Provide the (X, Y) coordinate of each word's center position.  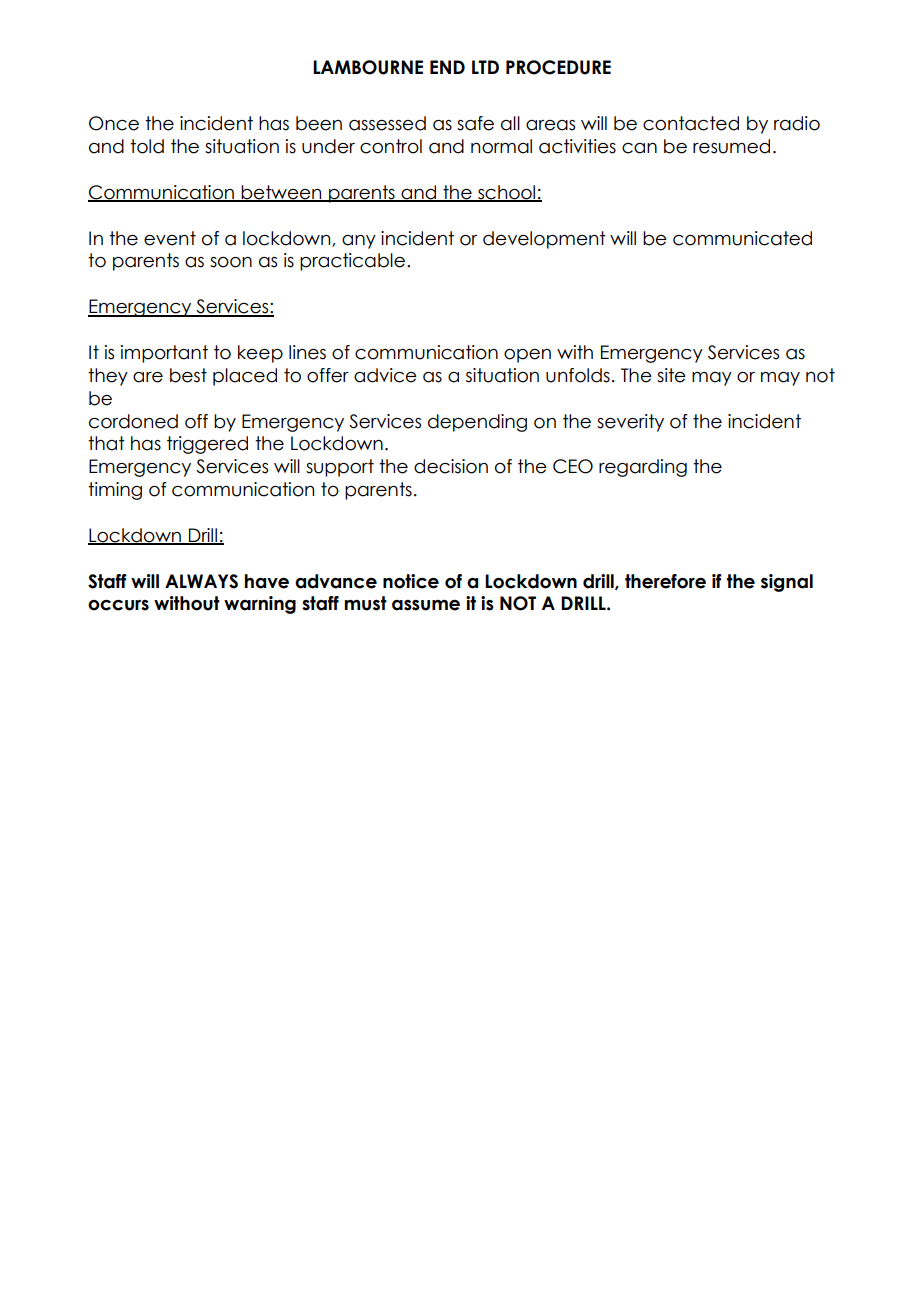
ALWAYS (201, 581)
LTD (485, 67)
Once (114, 123)
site (671, 375)
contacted (691, 123)
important (164, 354)
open (527, 356)
